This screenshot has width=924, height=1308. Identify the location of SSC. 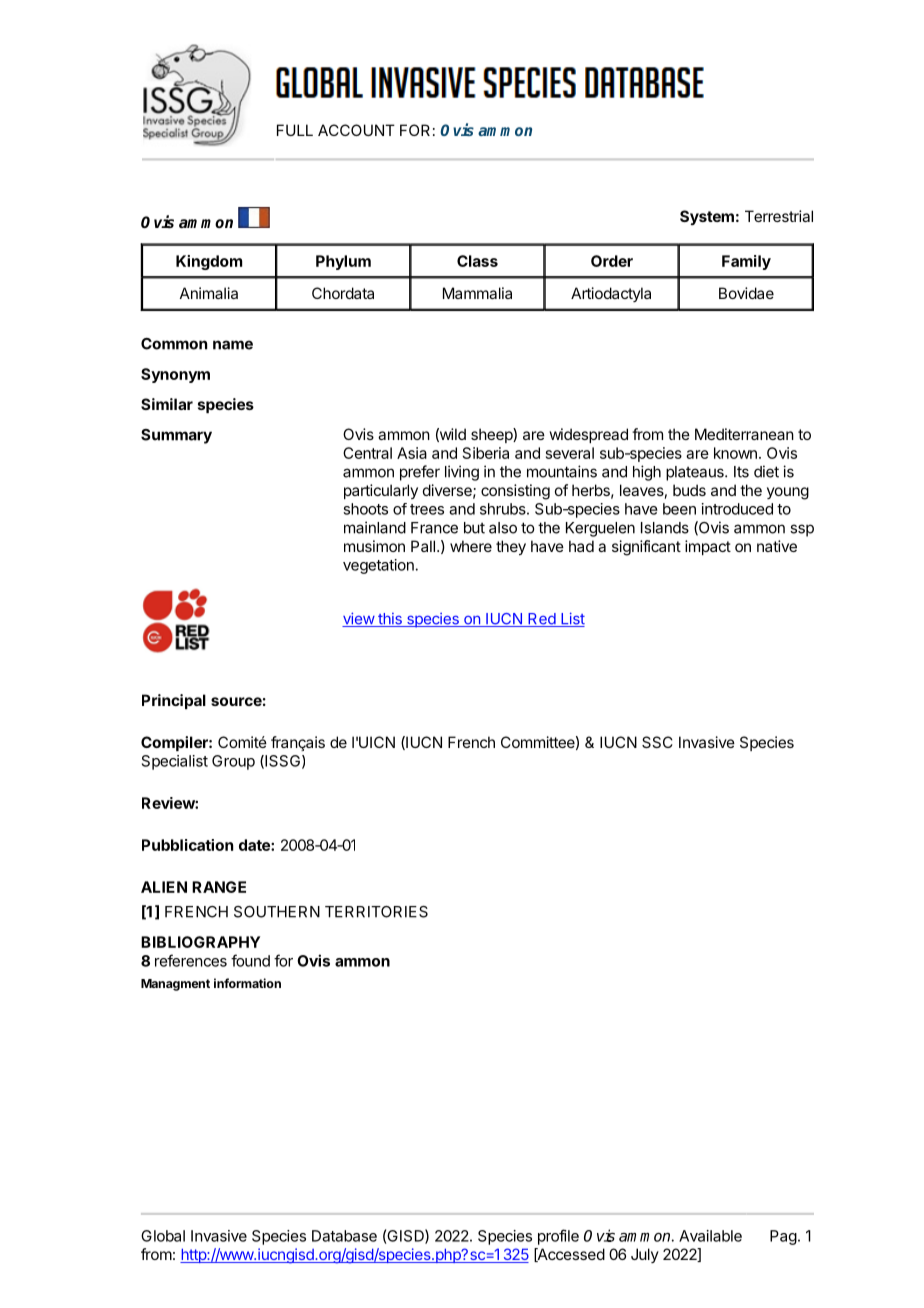
(657, 742).
